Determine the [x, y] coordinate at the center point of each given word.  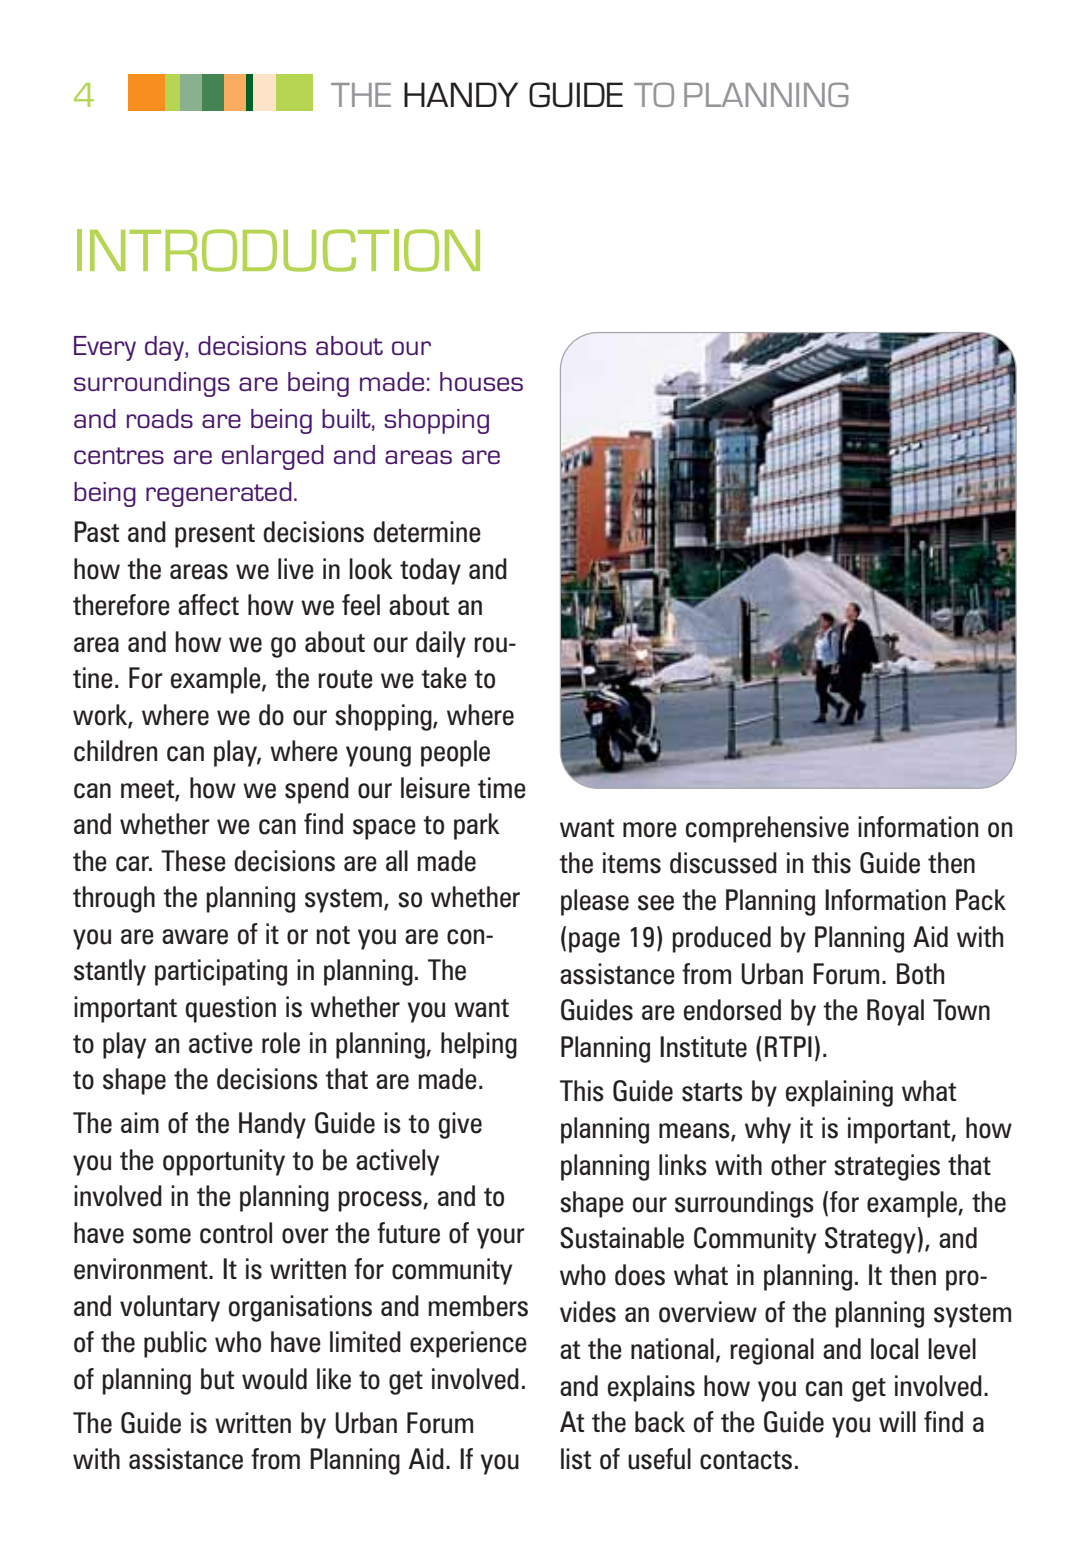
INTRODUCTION [278, 250]
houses [481, 381]
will [897, 1421]
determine [427, 532]
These [193, 861]
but [217, 1379]
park [477, 826]
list [576, 1459]
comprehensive [767, 829]
